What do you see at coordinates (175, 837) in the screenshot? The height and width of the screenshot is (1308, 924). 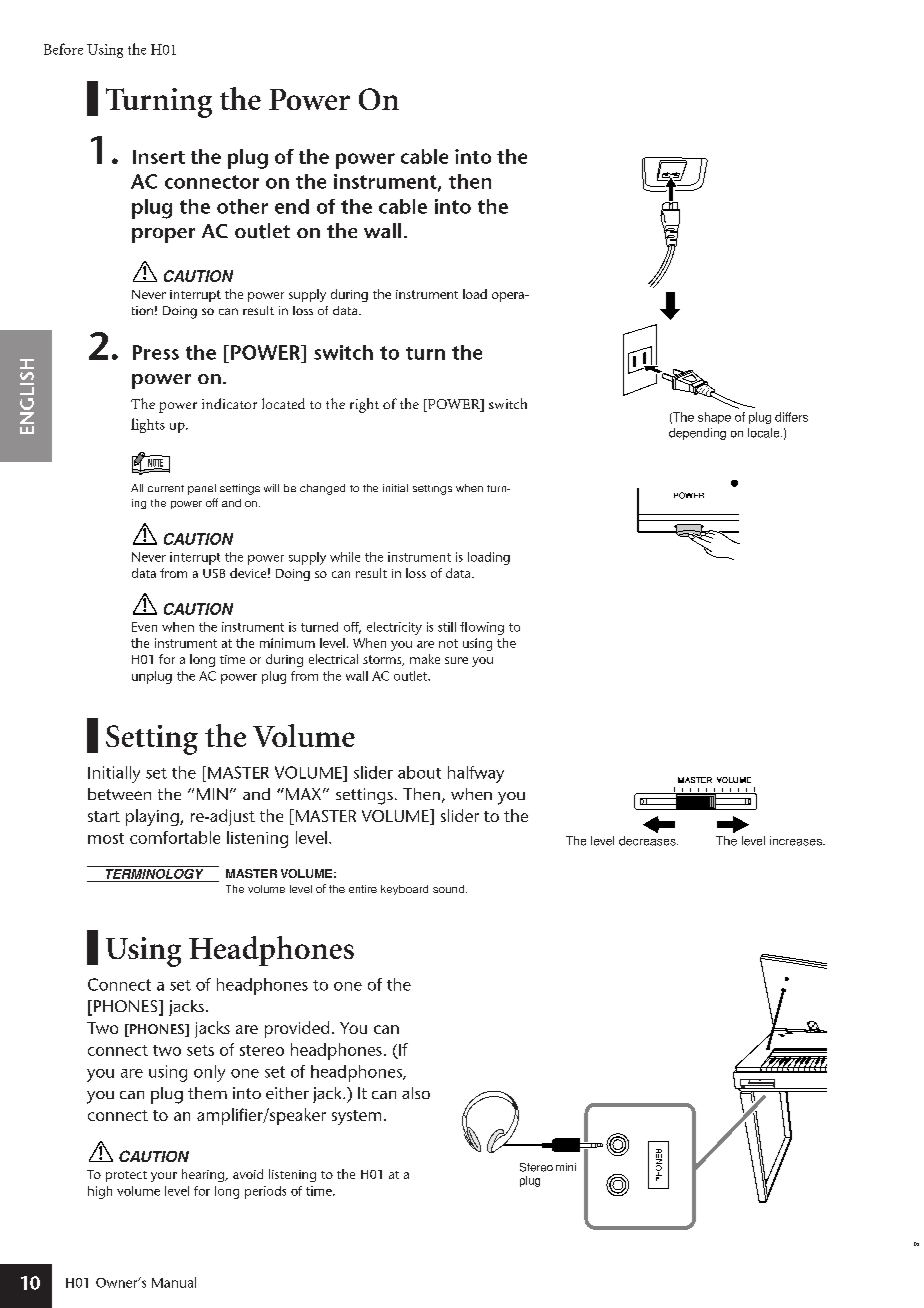 I see `comfortable` at bounding box center [175, 837].
